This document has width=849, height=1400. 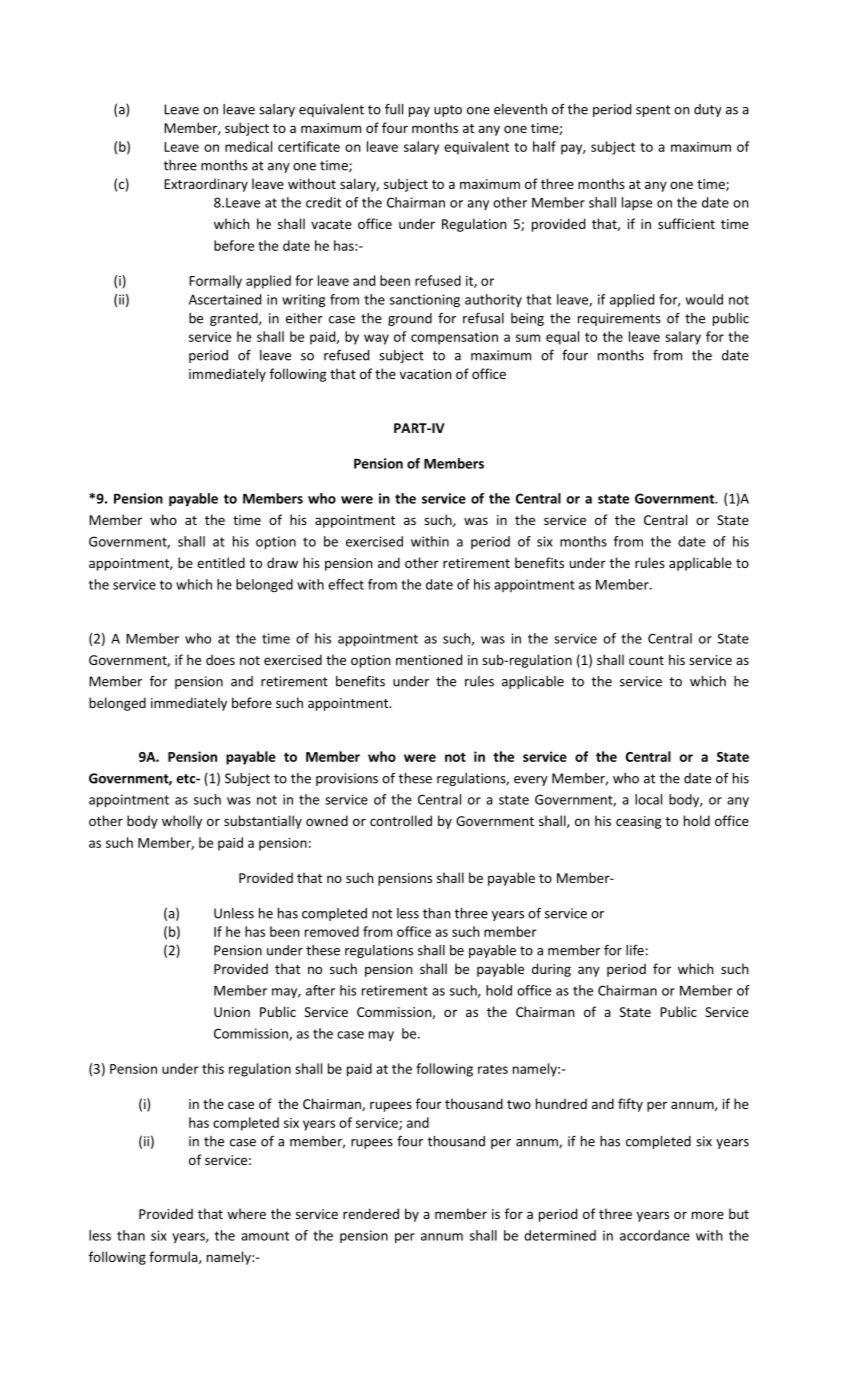 I want to click on does, so click(x=220, y=659).
